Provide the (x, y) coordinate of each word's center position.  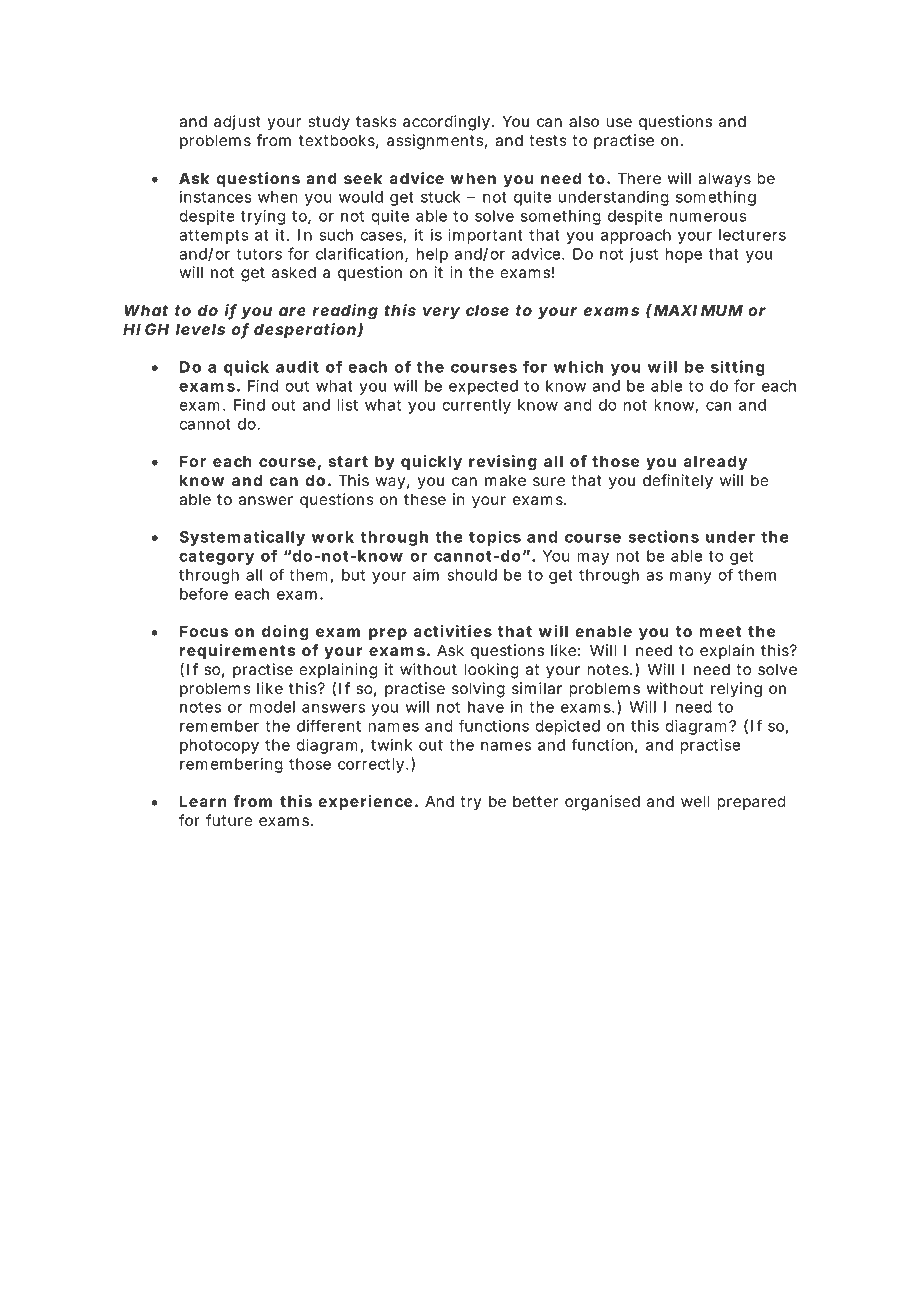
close (487, 310)
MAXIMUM (698, 310)
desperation (305, 331)
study (329, 123)
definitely (678, 482)
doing (285, 633)
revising (503, 463)
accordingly (446, 123)
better (535, 801)
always (724, 180)
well (695, 801)
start (348, 461)
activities (452, 631)
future (229, 820)
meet (720, 631)
